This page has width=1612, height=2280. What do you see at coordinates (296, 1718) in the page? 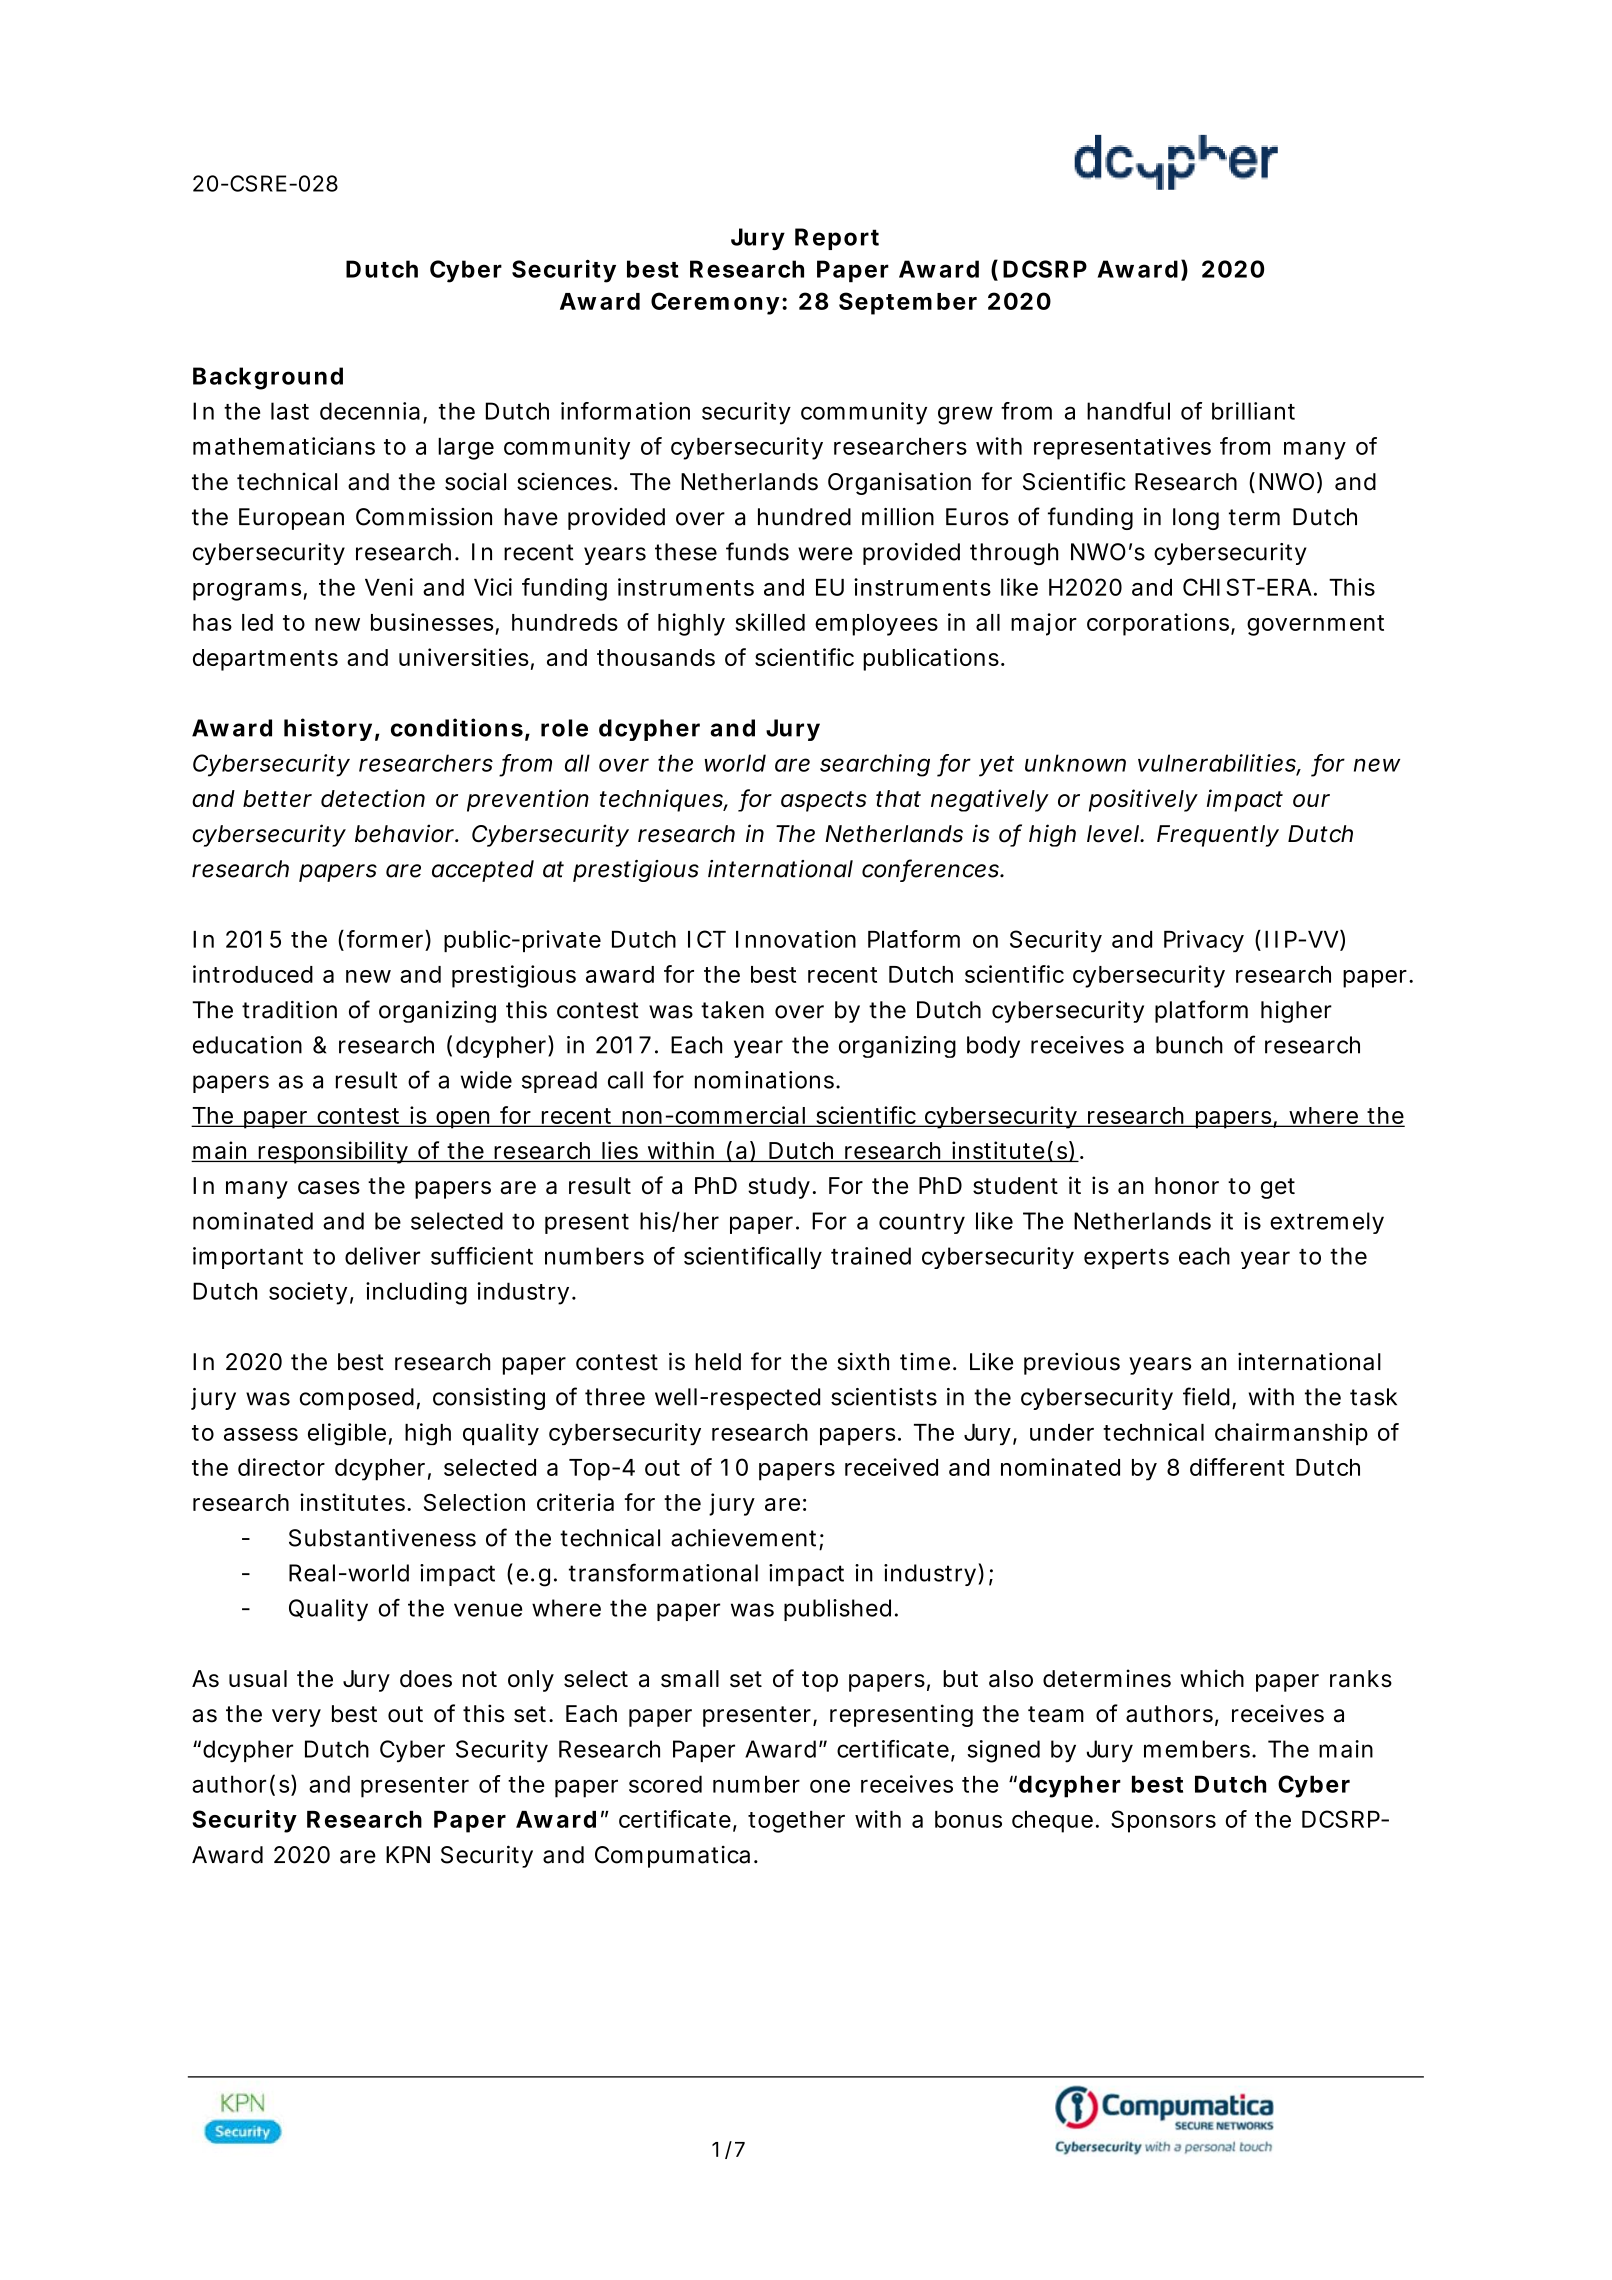
I see `very` at bounding box center [296, 1718].
